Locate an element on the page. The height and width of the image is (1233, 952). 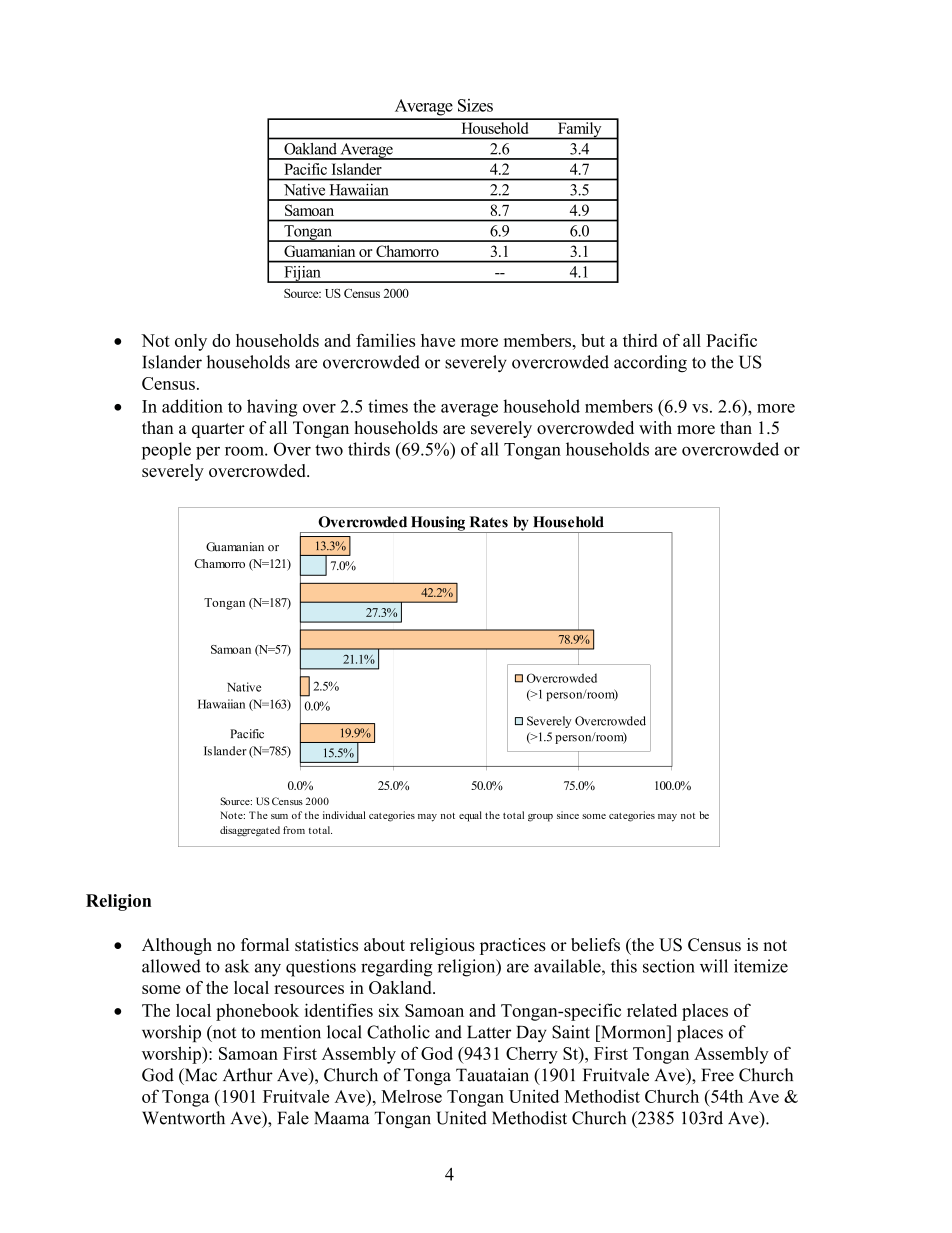
have is located at coordinates (438, 340).
